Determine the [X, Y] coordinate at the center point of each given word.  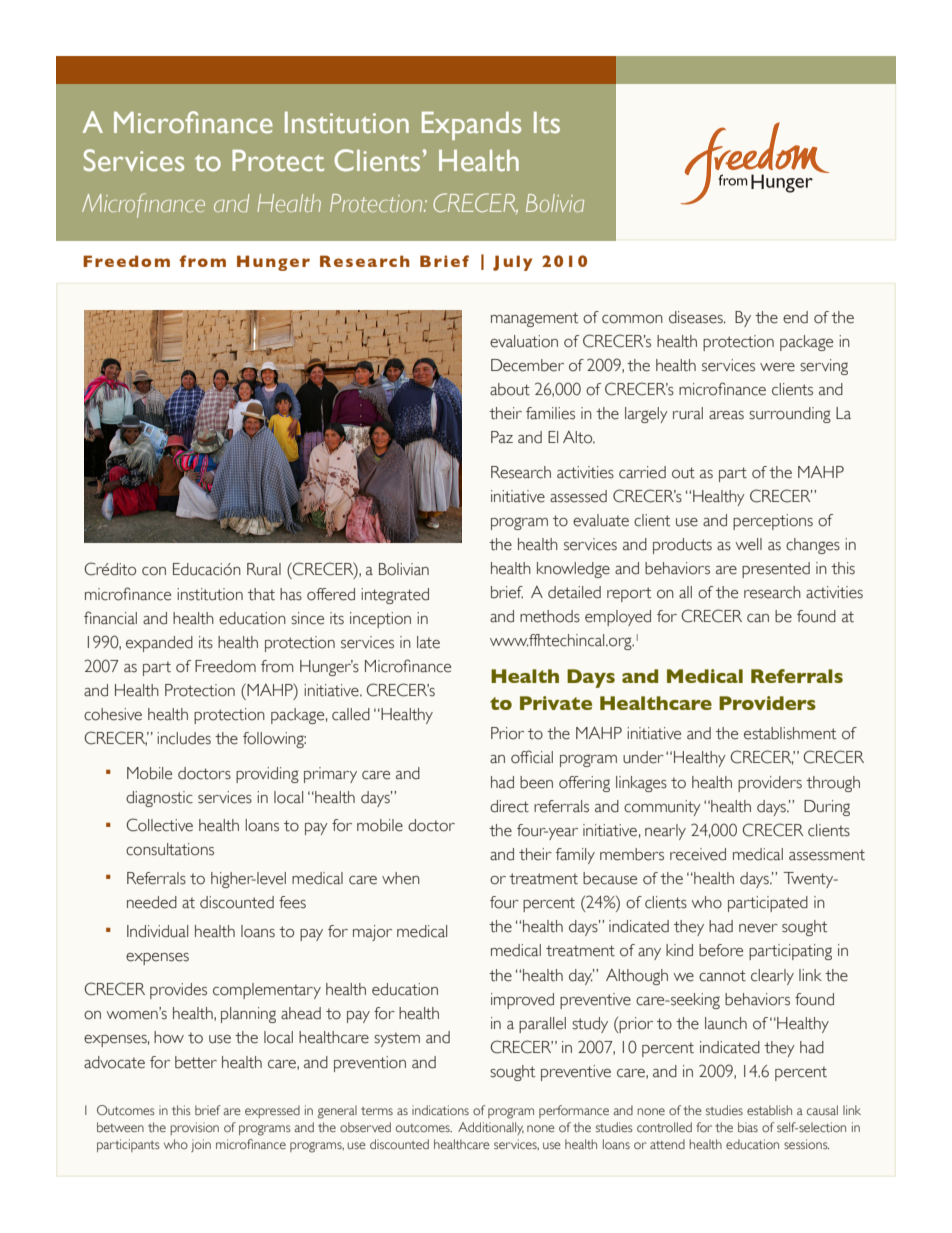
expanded [159, 644]
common [632, 319]
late [428, 642]
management [535, 319]
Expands [471, 126]
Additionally [491, 1128]
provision [194, 1128]
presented [776, 570]
